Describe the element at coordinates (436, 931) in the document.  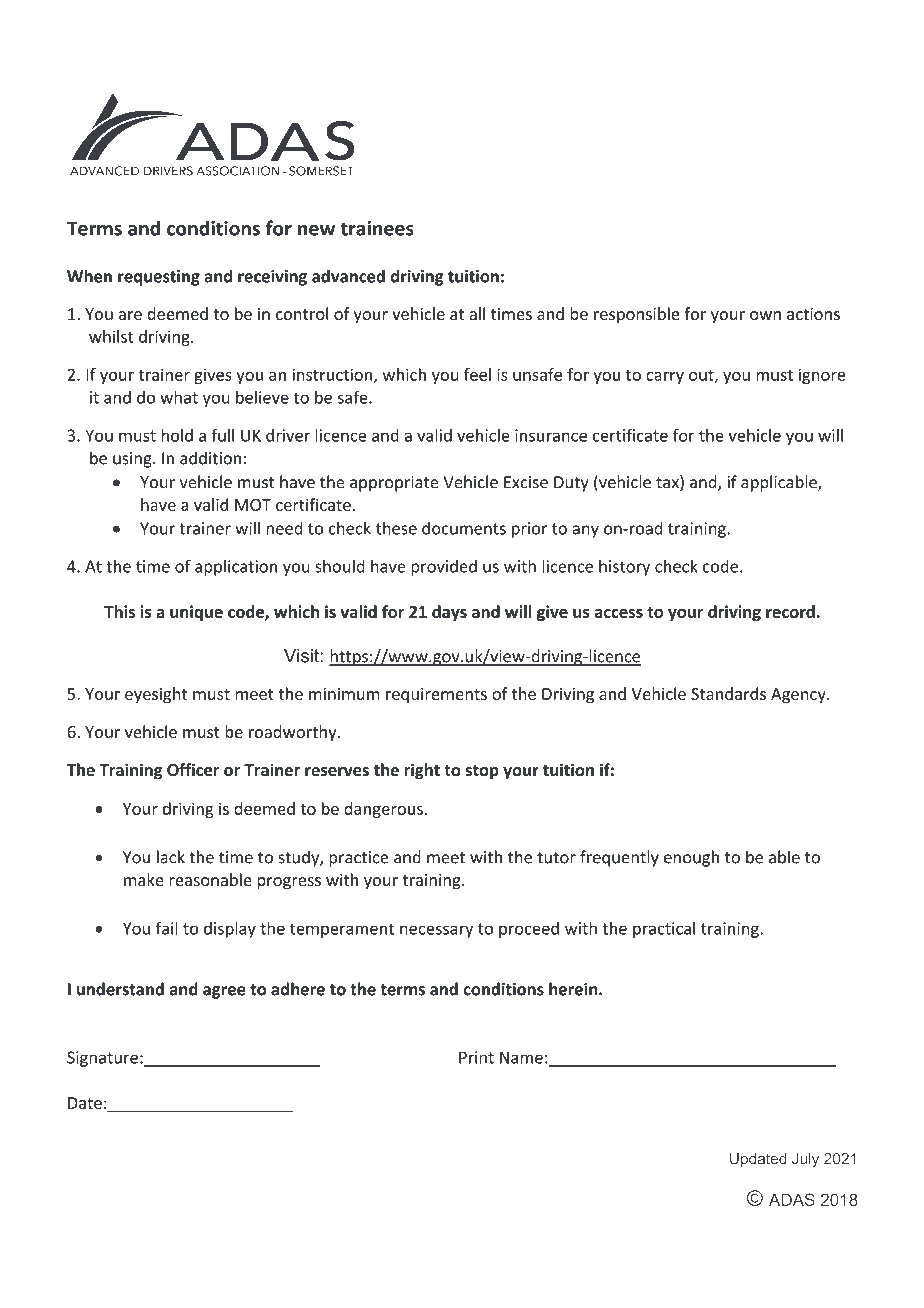
I see `necessary` at that location.
